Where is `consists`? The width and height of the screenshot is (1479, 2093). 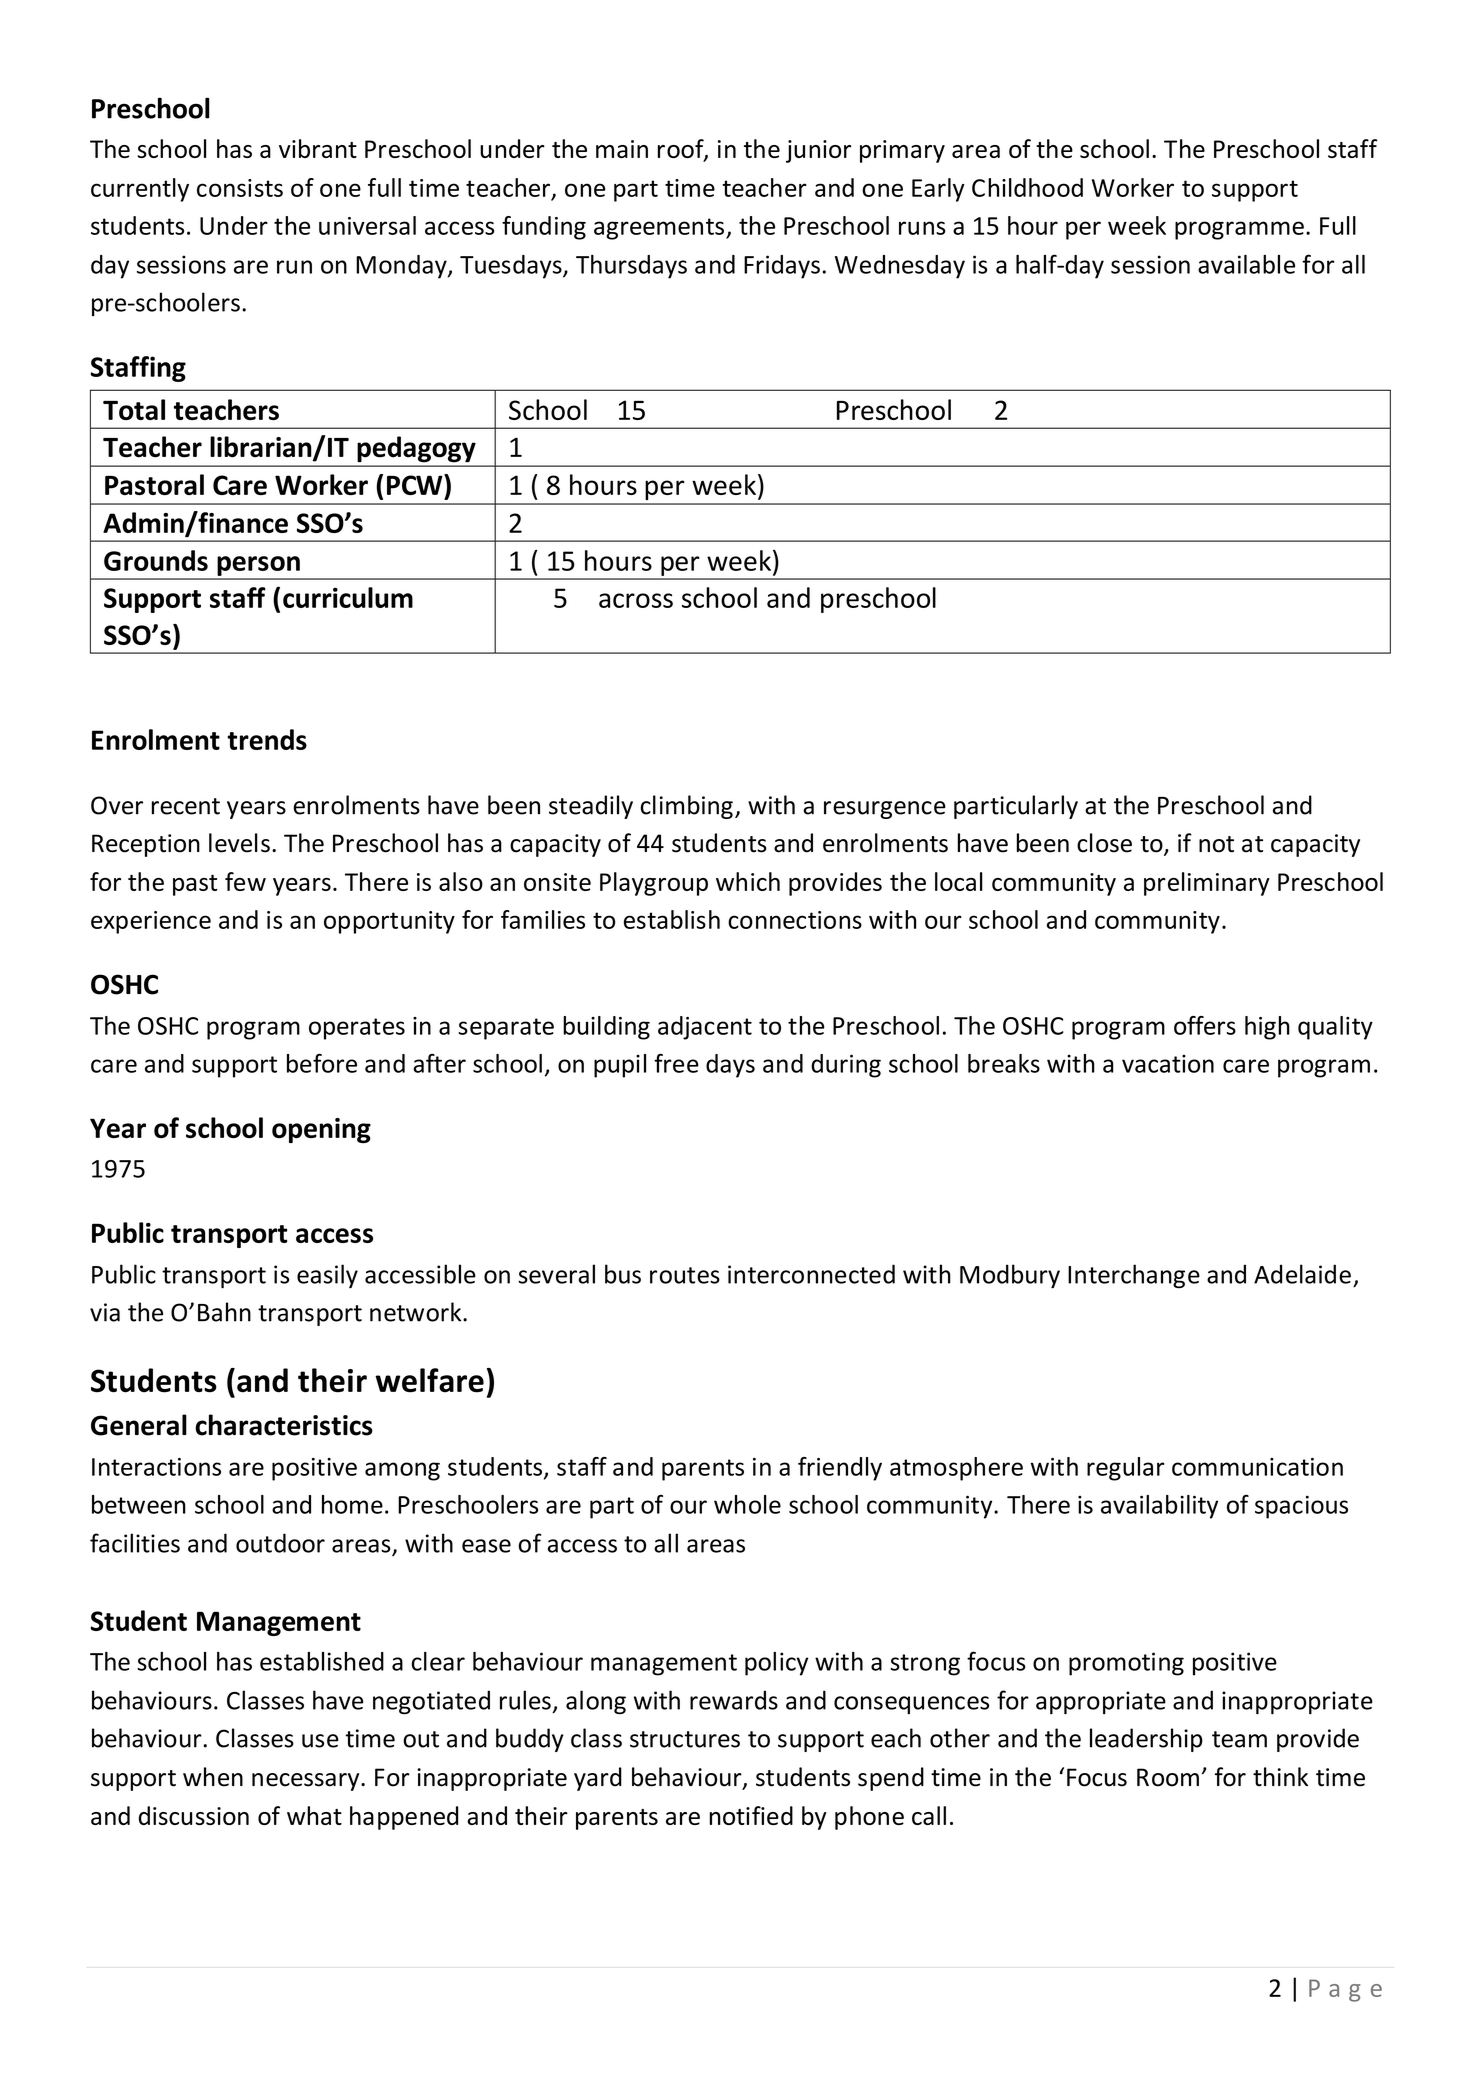
consists is located at coordinates (240, 188).
